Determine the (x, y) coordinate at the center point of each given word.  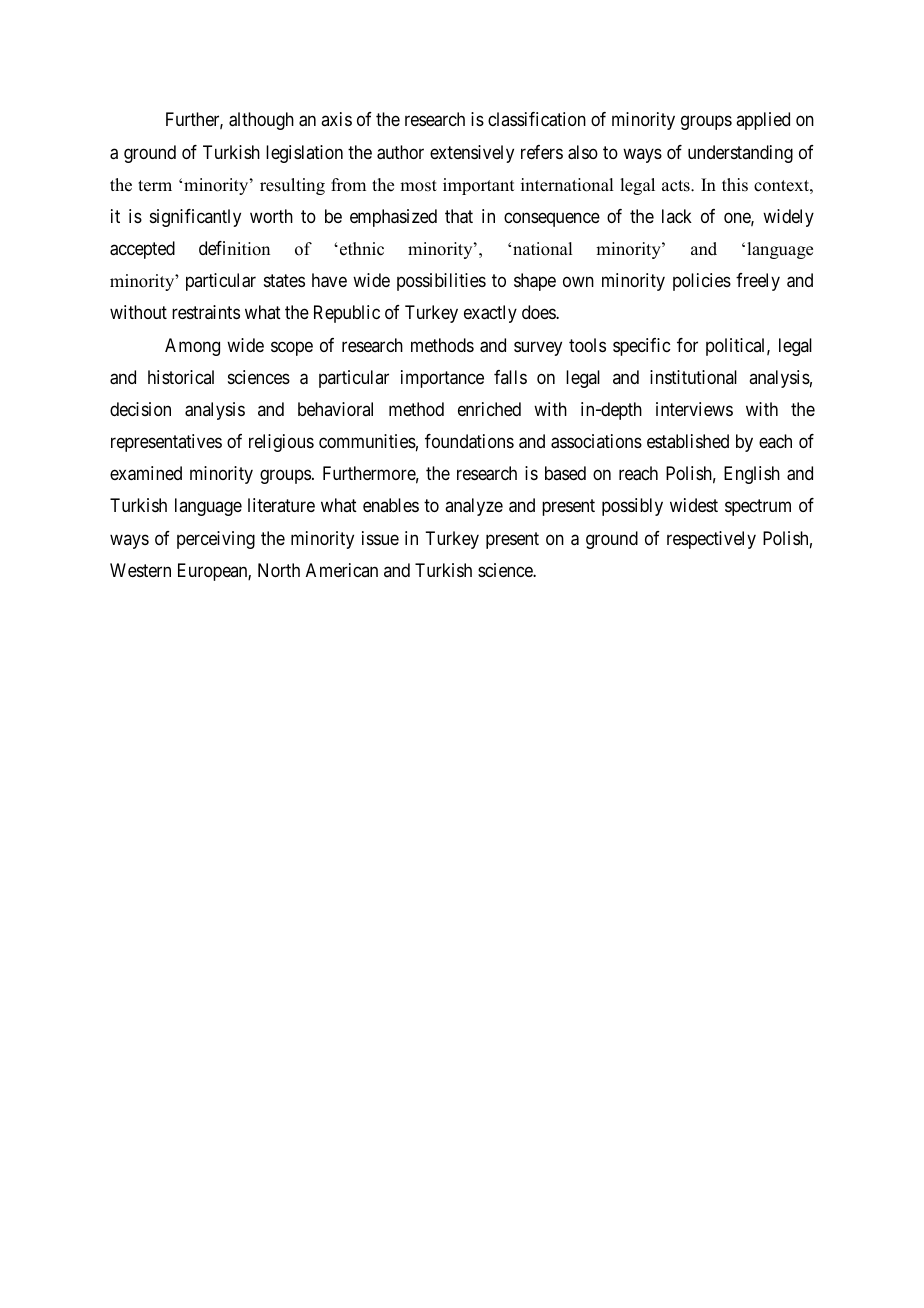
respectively (711, 540)
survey (538, 348)
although (261, 121)
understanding (740, 154)
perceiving (216, 540)
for (687, 345)
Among (192, 347)
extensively (472, 154)
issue (380, 538)
